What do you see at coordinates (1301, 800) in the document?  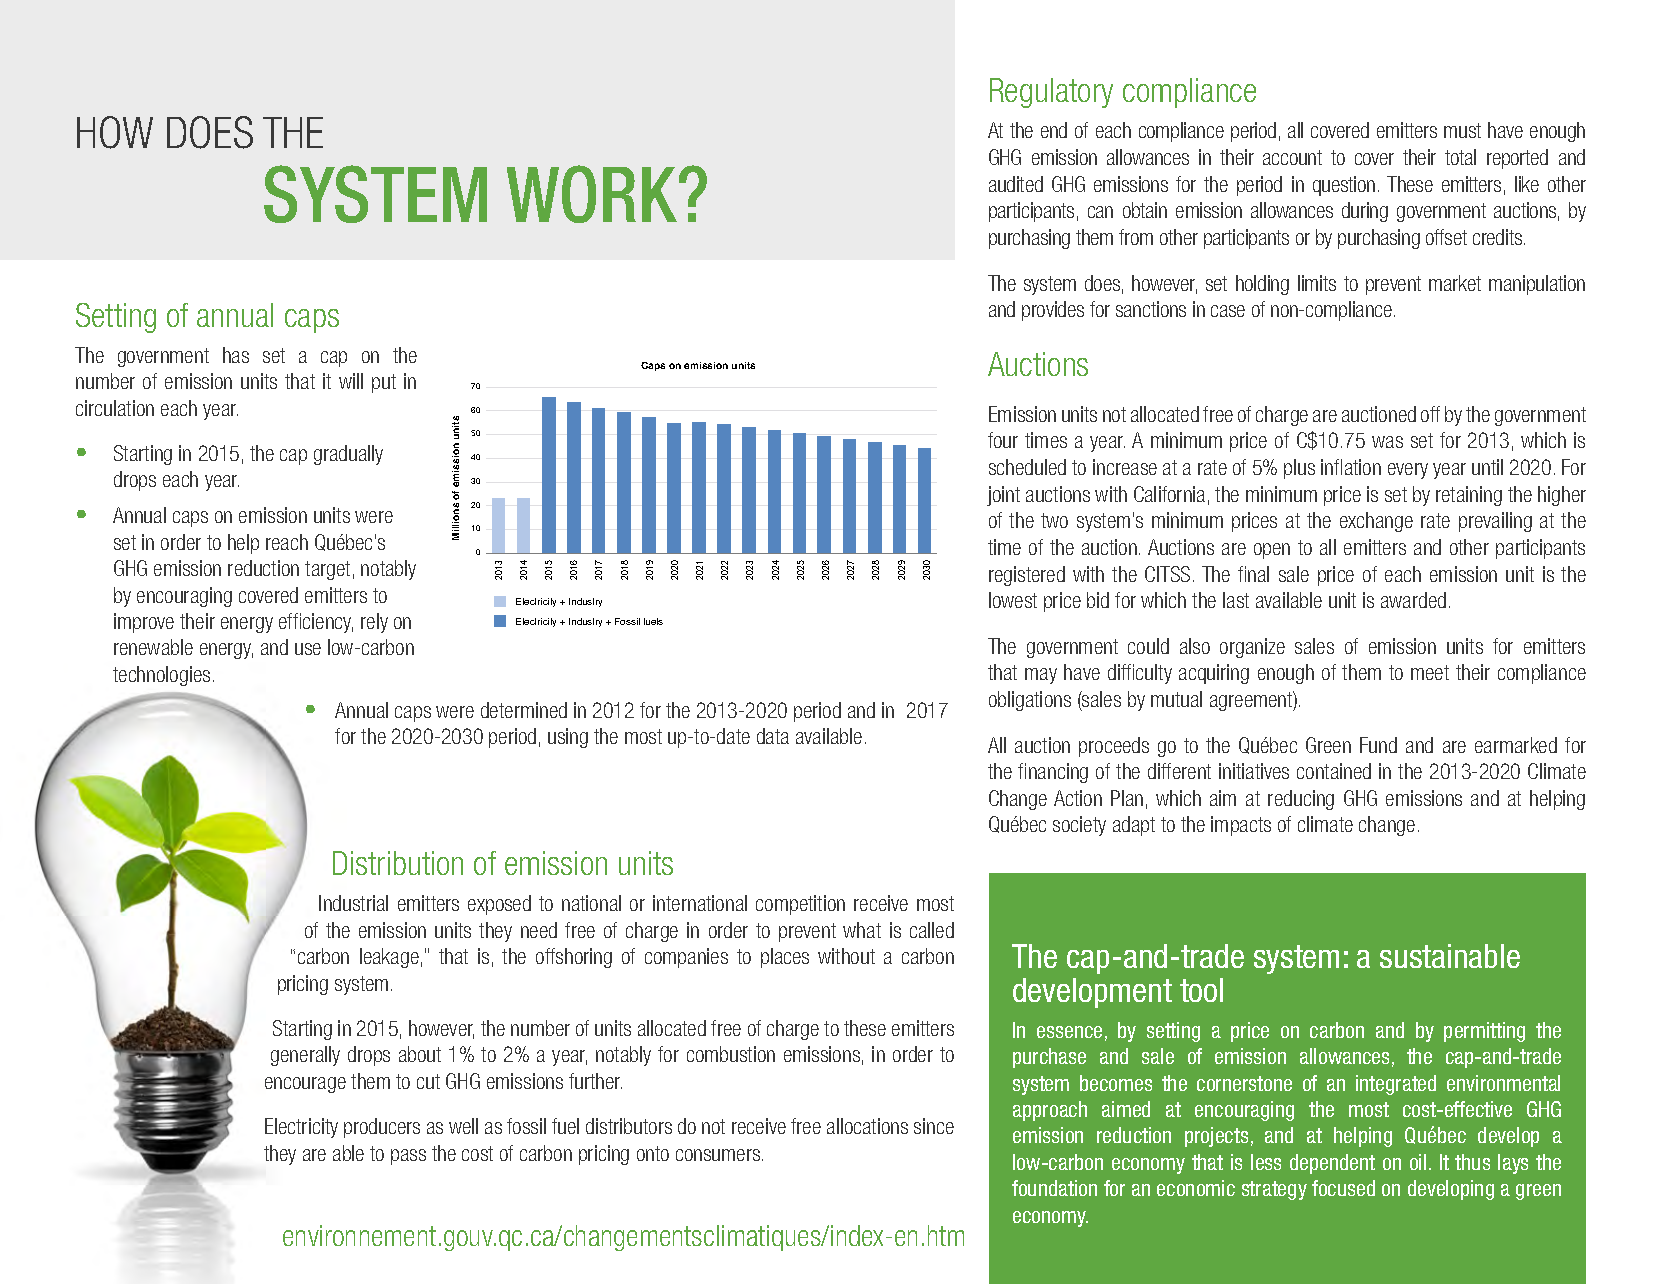 I see `reducing` at bounding box center [1301, 800].
